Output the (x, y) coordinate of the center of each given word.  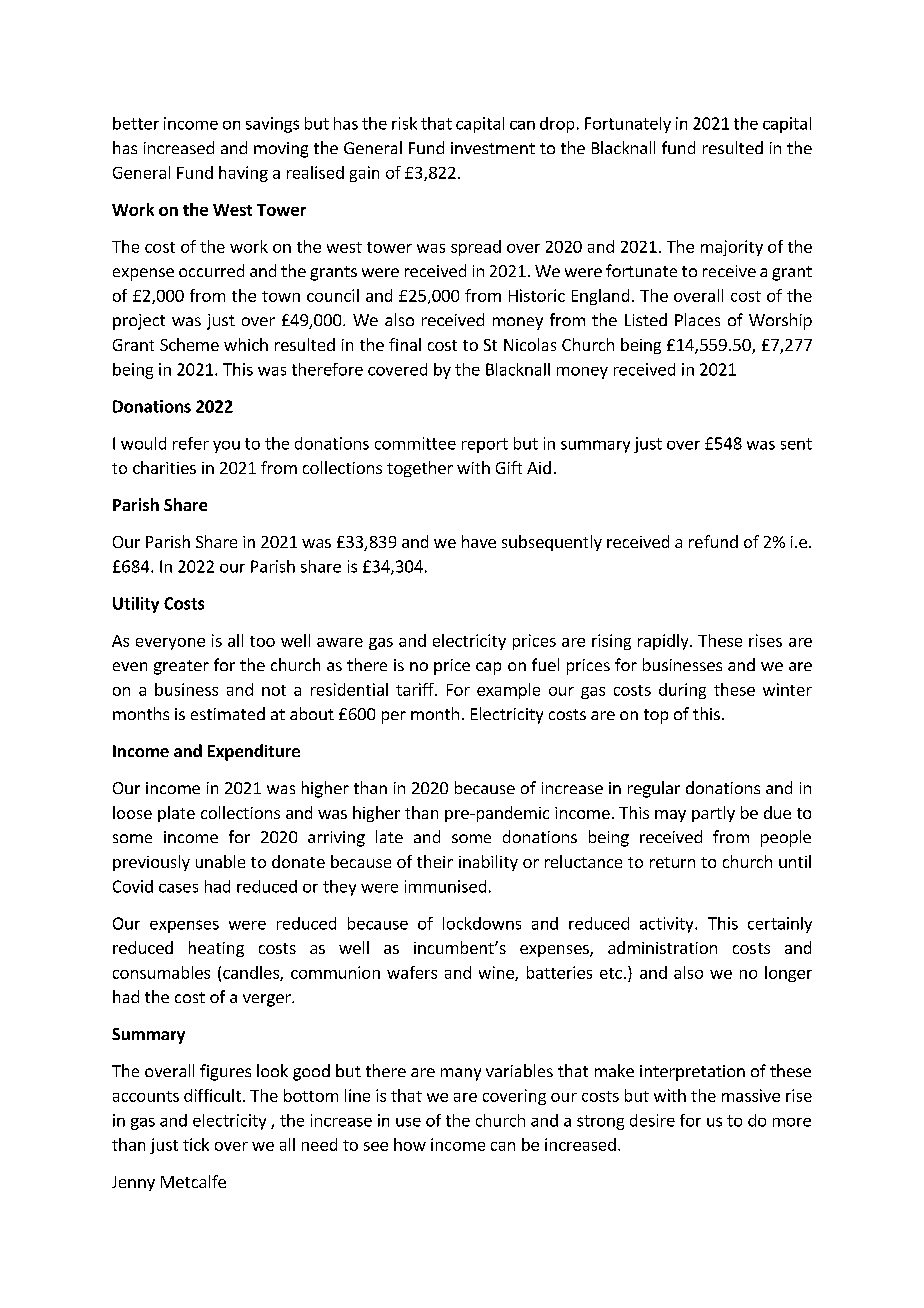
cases (178, 888)
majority (732, 248)
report (485, 445)
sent (796, 444)
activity (668, 925)
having (243, 174)
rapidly (664, 642)
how (410, 1144)
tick (196, 1144)
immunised (445, 886)
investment (493, 148)
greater (181, 667)
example (508, 691)
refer (191, 443)
